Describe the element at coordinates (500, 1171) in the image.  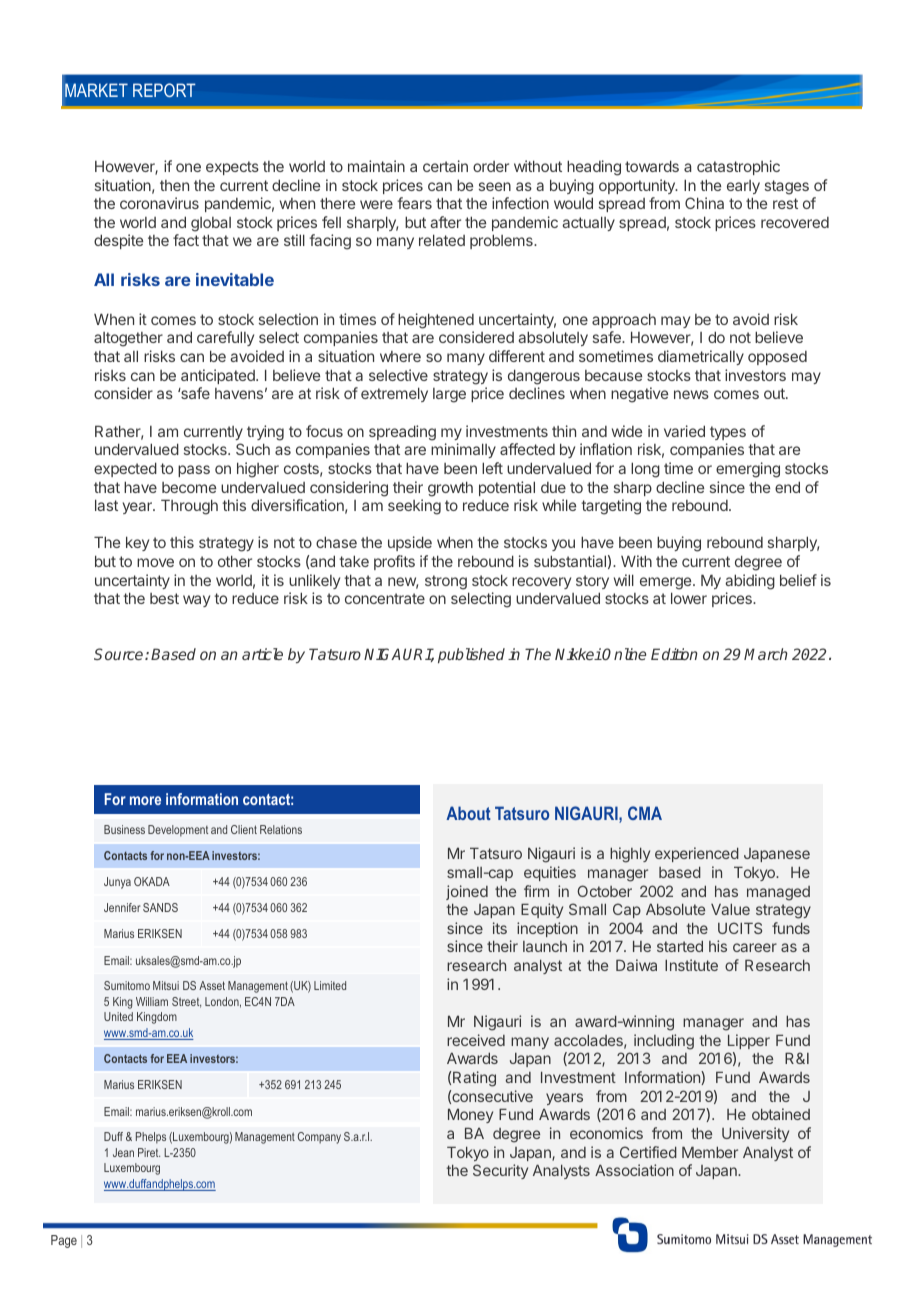
I see `Security` at that location.
